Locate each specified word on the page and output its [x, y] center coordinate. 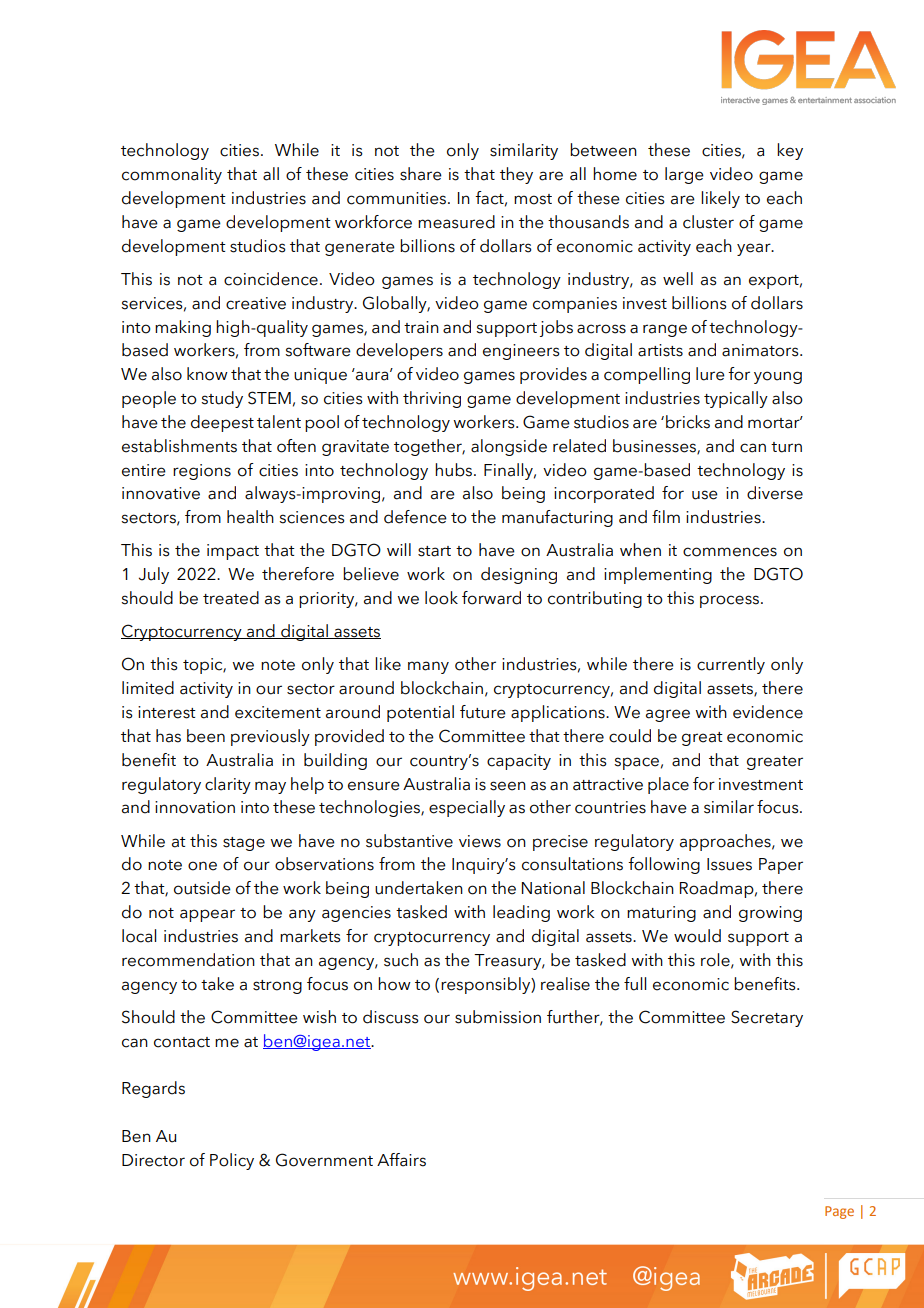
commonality [172, 175]
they [516, 175]
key [790, 151]
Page [839, 1212]
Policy [232, 1161]
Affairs [401, 1160]
